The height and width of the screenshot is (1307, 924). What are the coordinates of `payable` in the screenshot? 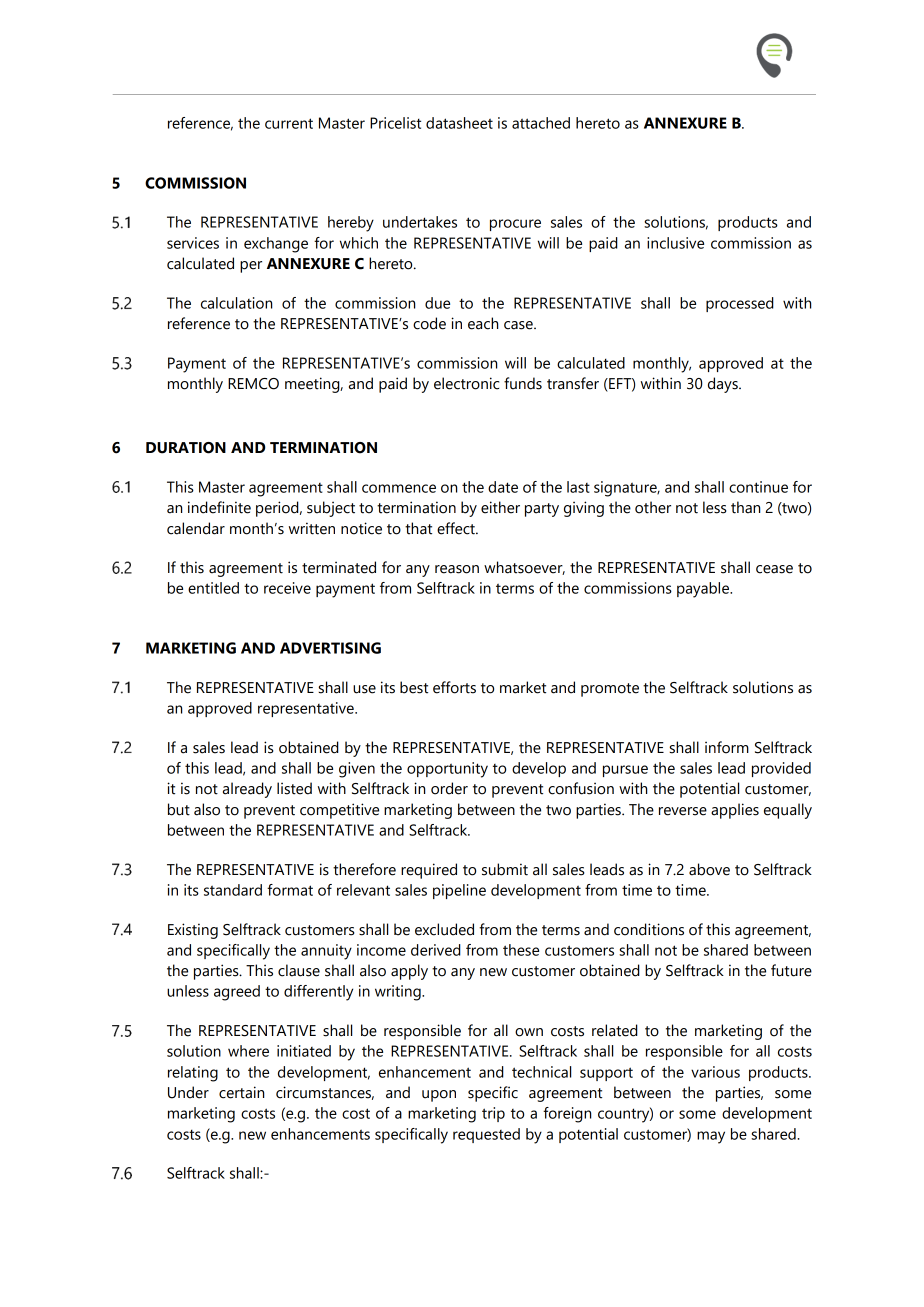 It's located at (704, 590).
